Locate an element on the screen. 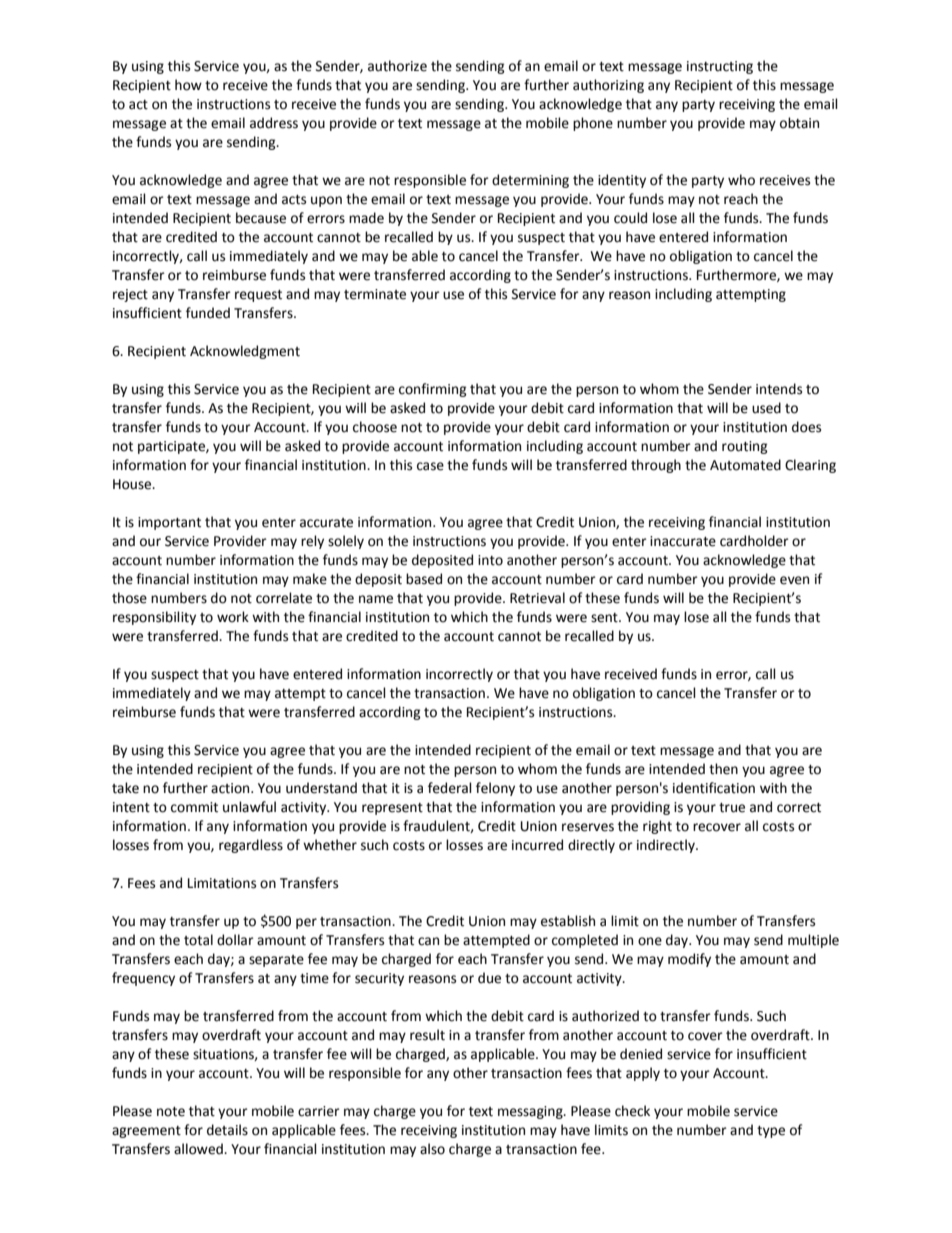 Image resolution: width=952 pixels, height=1233 pixels. determining is located at coordinates (530, 181).
